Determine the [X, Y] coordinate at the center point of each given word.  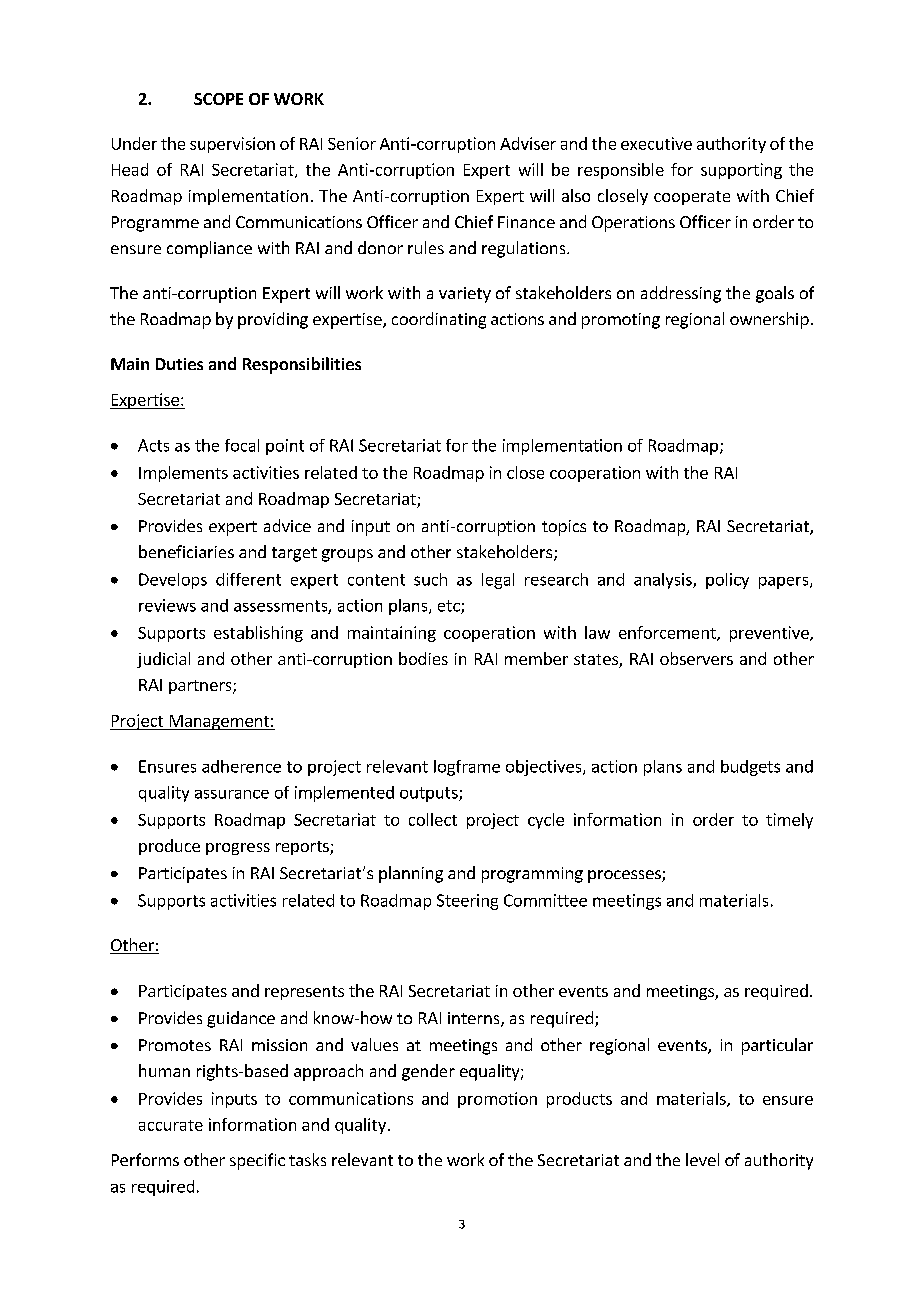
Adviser [528, 143]
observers [696, 658]
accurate [171, 1125]
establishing [258, 634]
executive [656, 143]
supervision [232, 145]
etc [450, 607]
